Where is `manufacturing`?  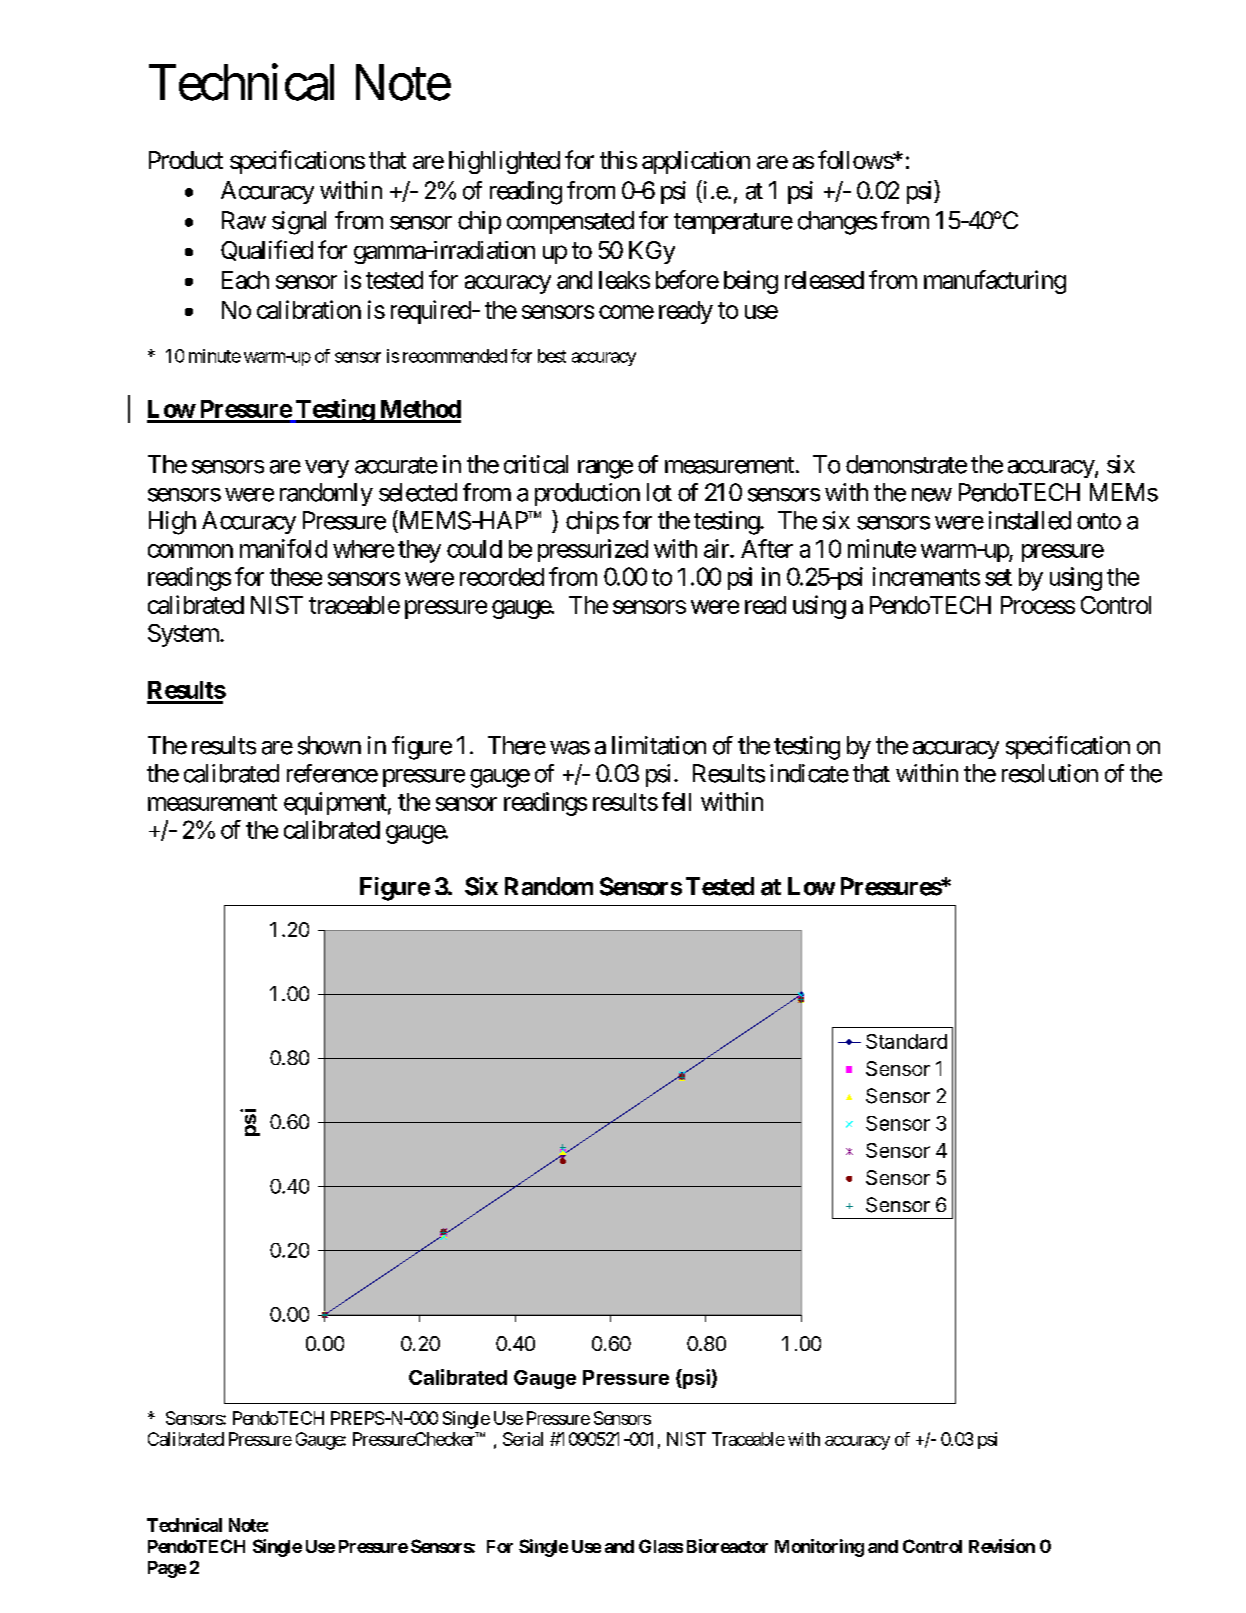 manufacturing is located at coordinates (995, 282).
